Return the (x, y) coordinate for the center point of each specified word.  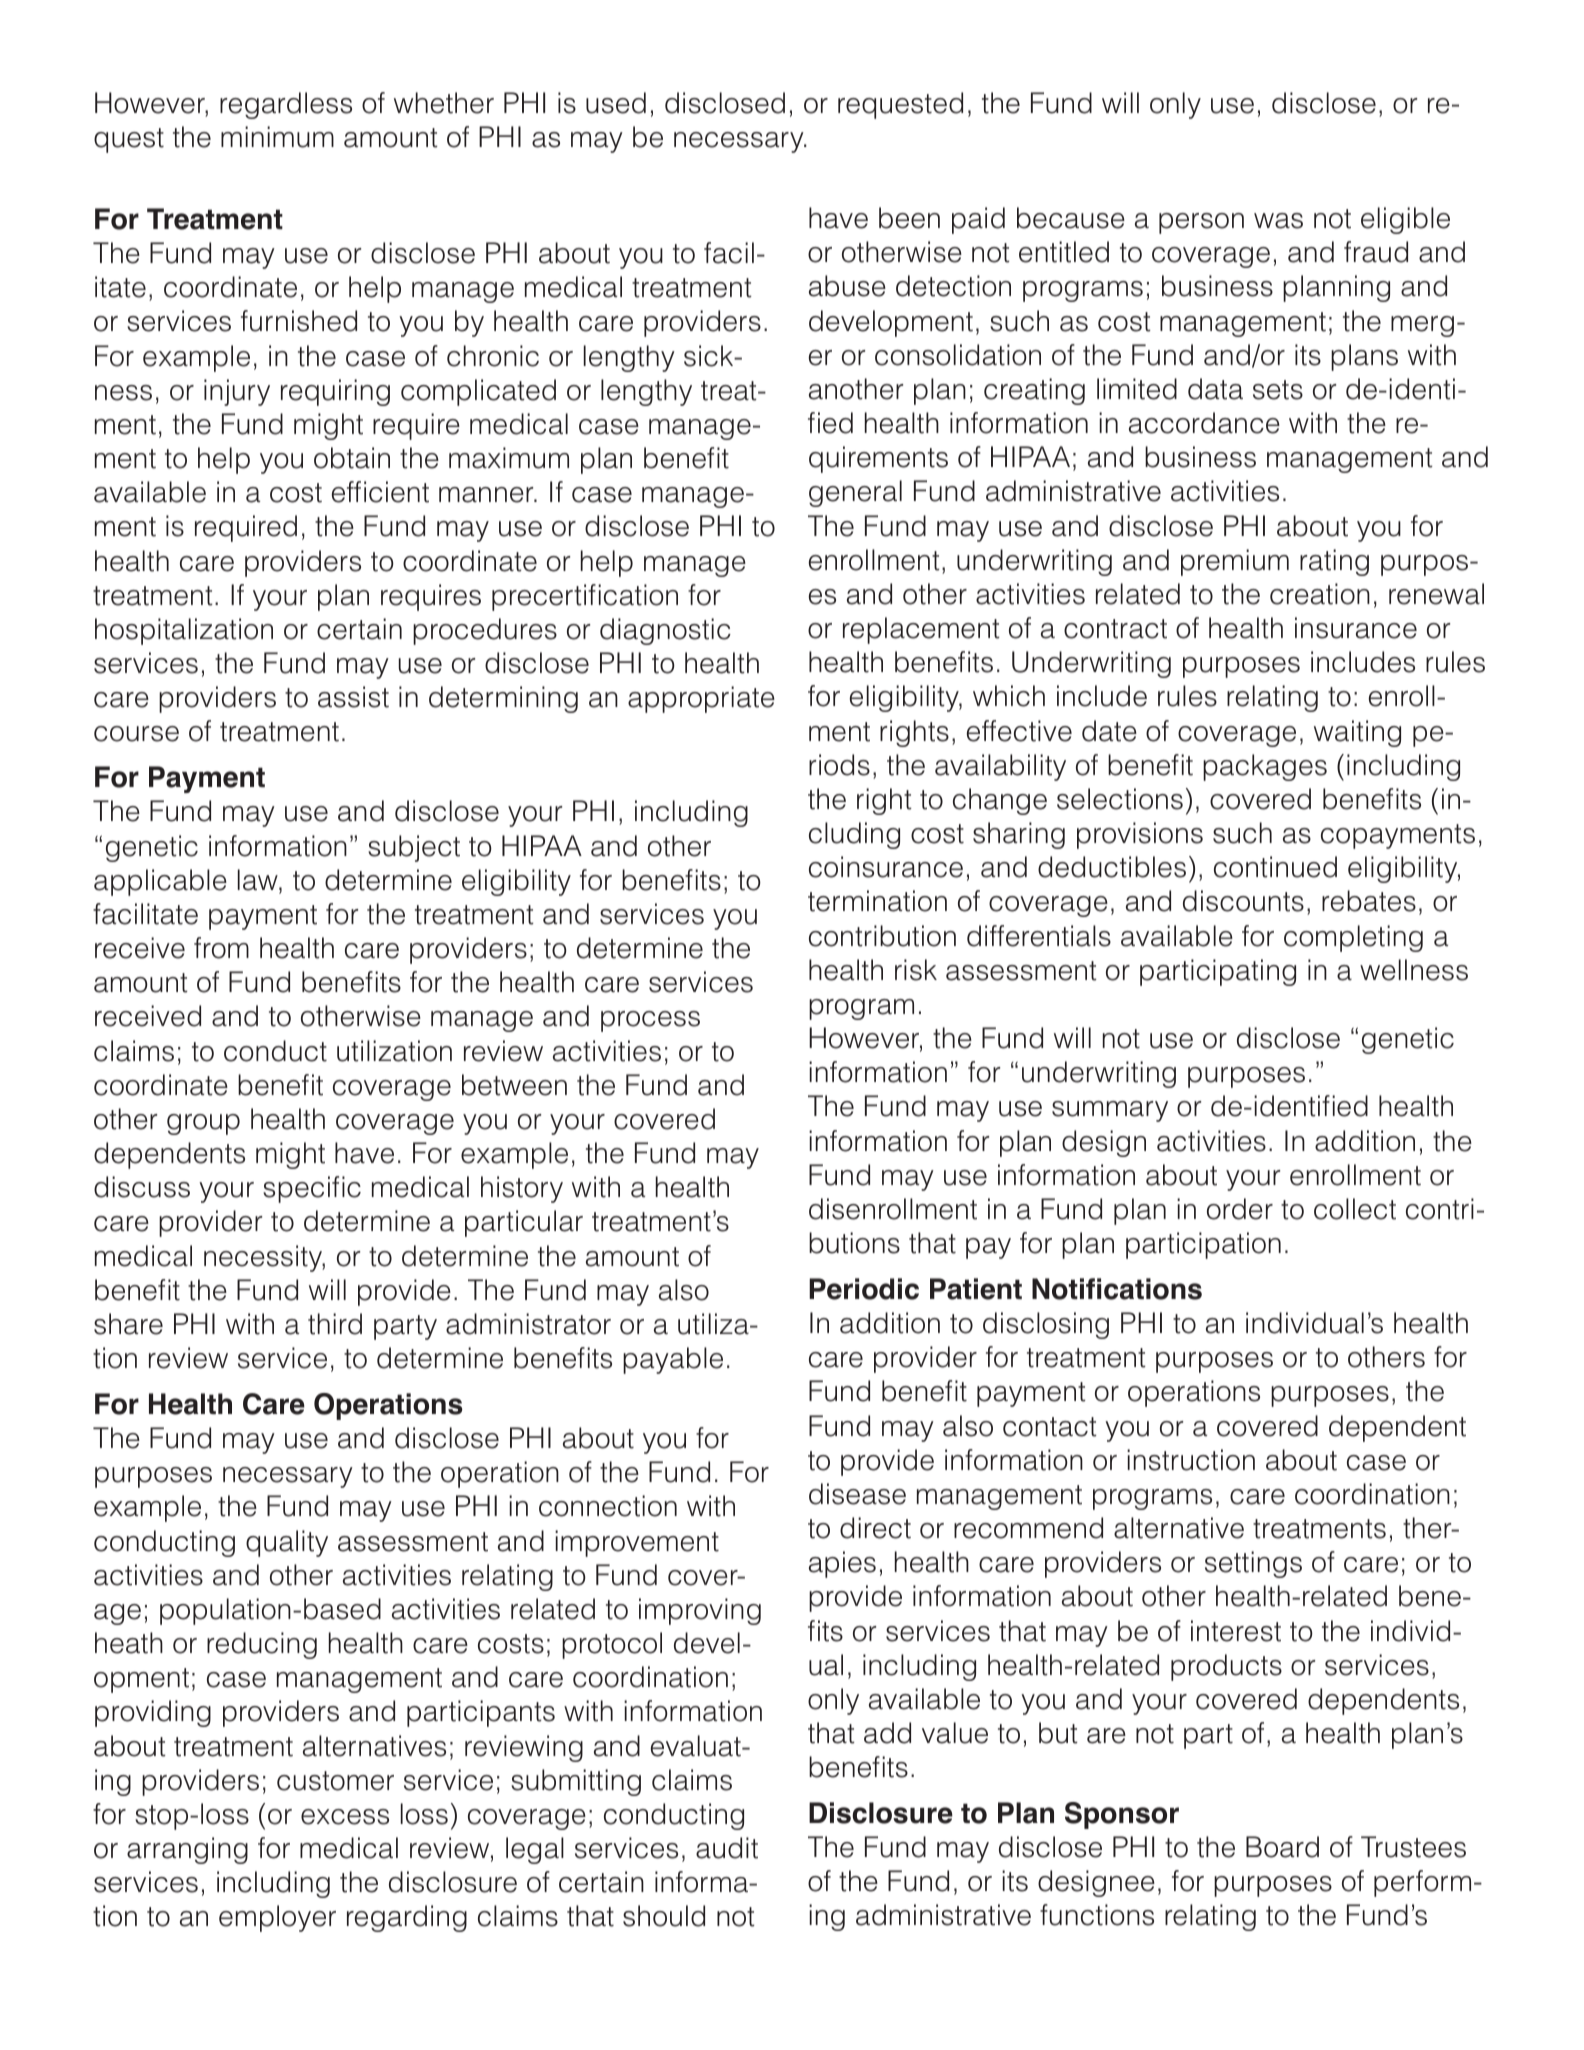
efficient (380, 492)
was (1278, 221)
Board (1282, 1847)
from (221, 948)
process (650, 1021)
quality (287, 1543)
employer (277, 1918)
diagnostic (665, 631)
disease (857, 1494)
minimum (277, 137)
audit (727, 1848)
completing (1353, 938)
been (909, 218)
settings (1253, 1564)
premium (1235, 562)
